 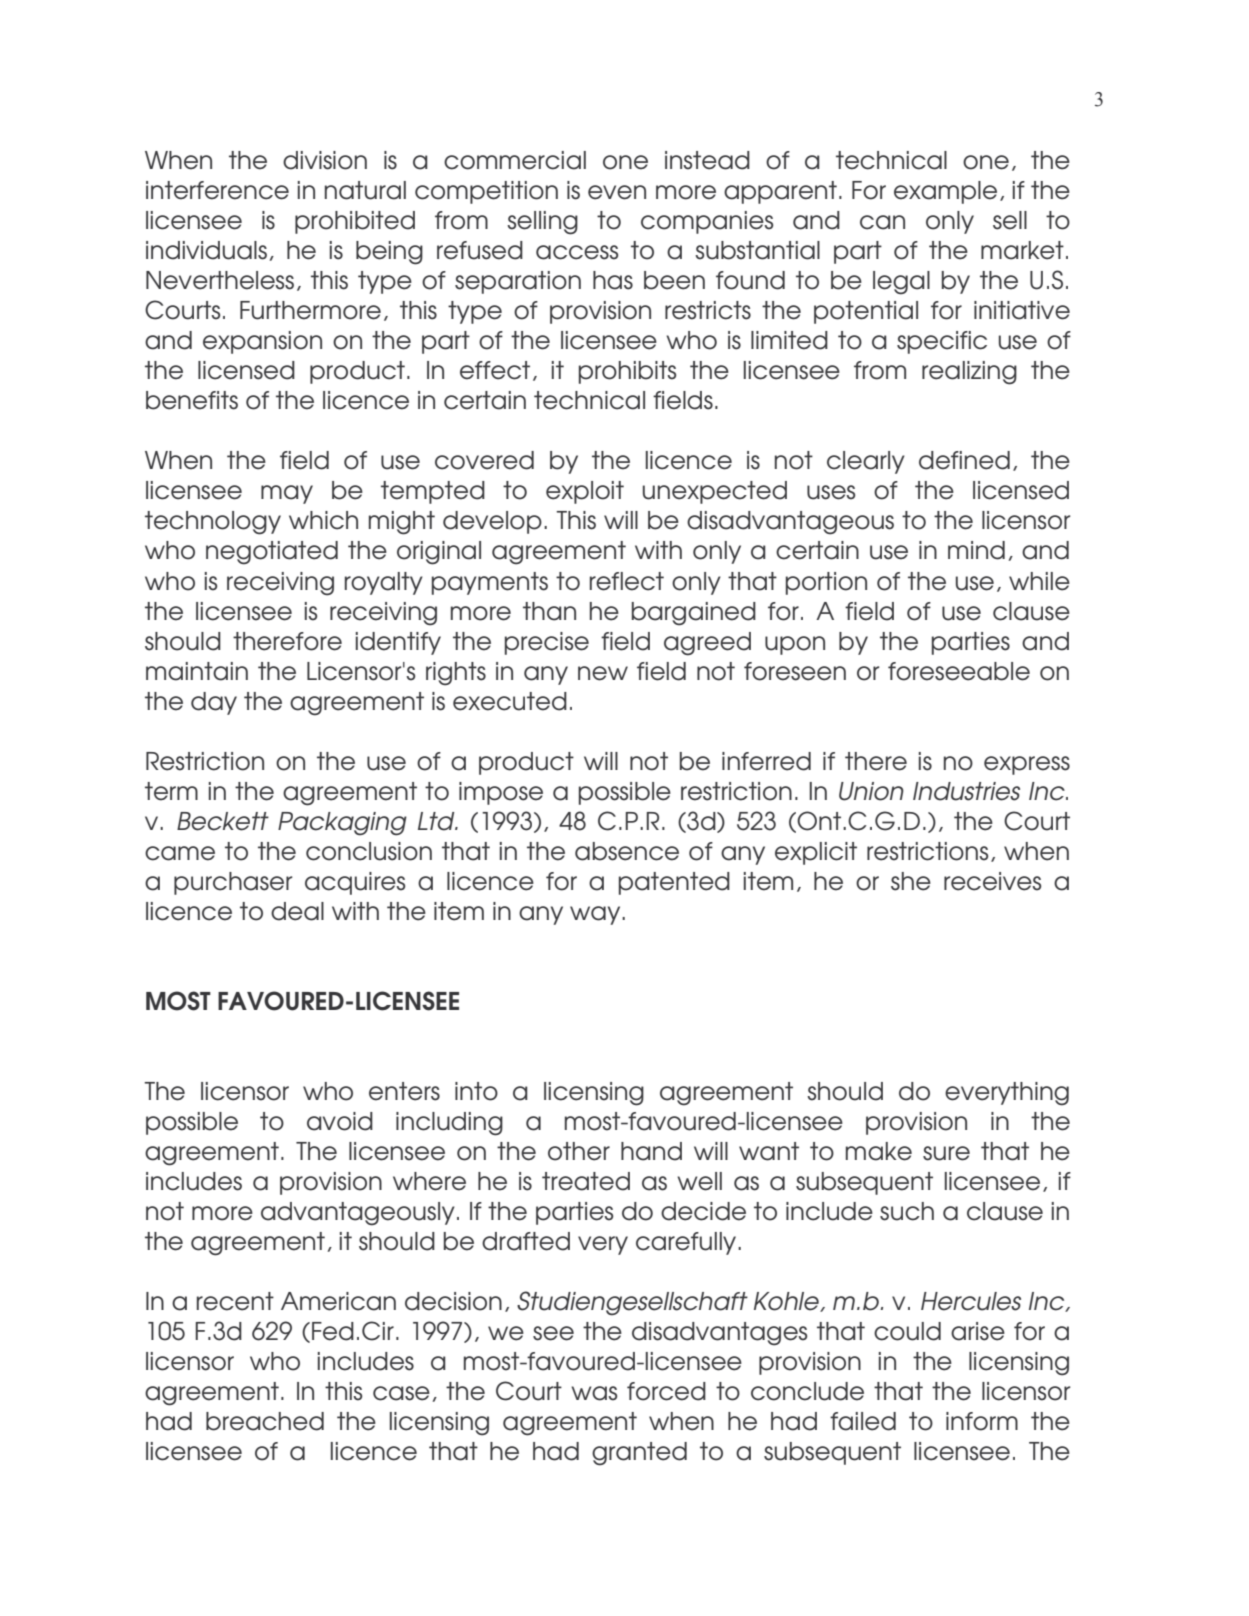 What do you see at coordinates (596, 915) in the screenshot?
I see `way` at bounding box center [596, 915].
